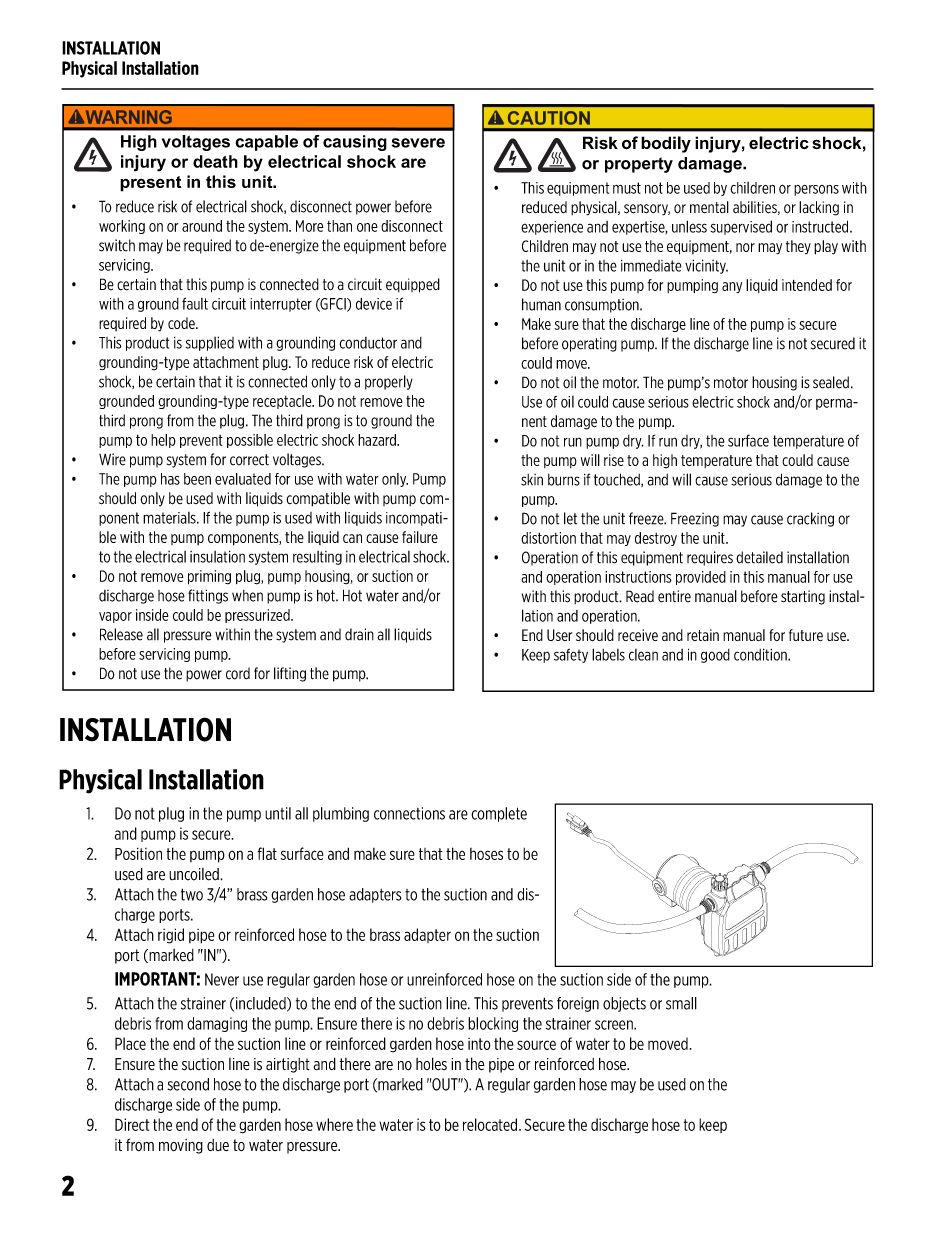 The image size is (952, 1233). What do you see at coordinates (532, 480) in the screenshot?
I see `skin` at bounding box center [532, 480].
